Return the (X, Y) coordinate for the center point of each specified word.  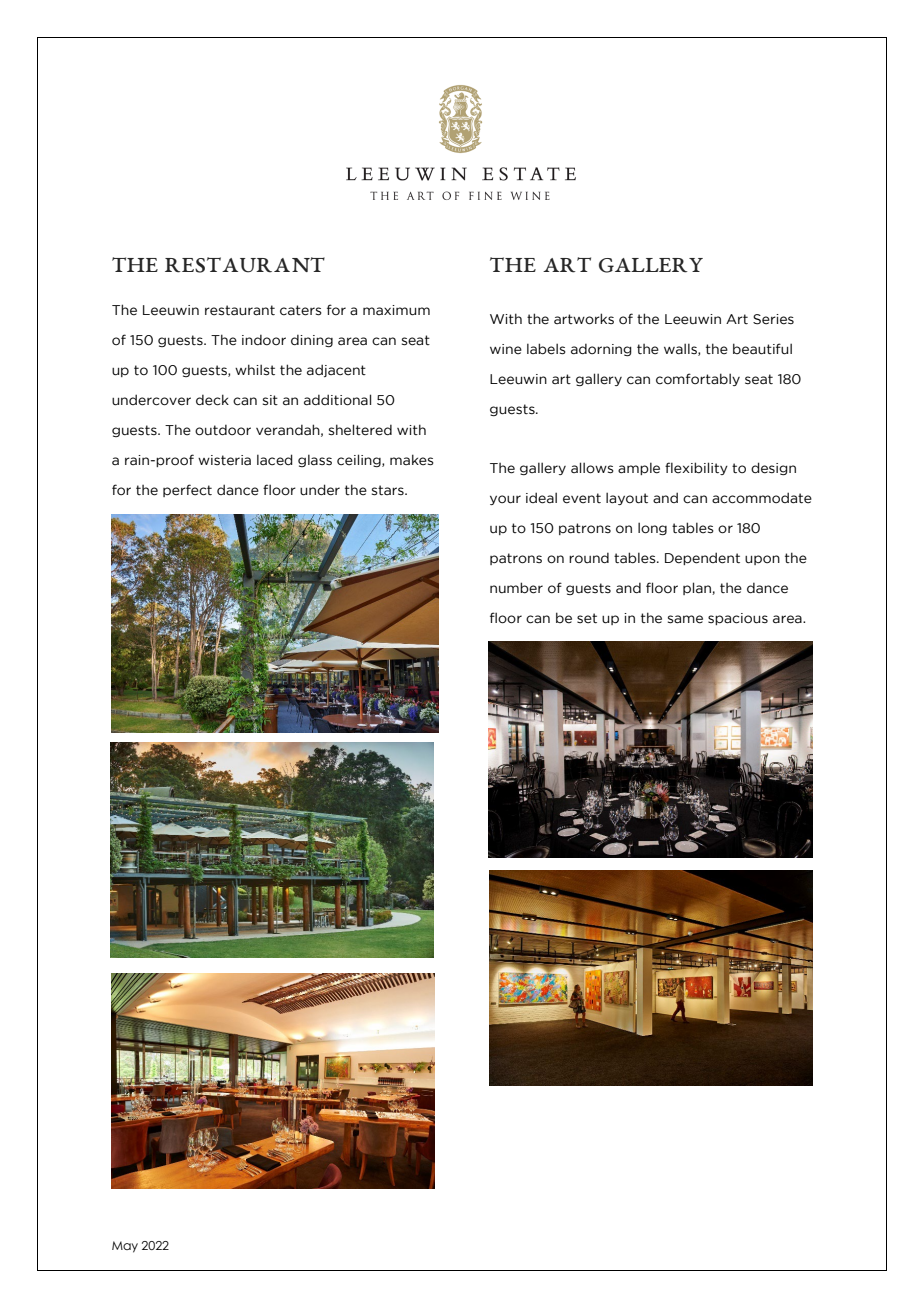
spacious (738, 619)
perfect (187, 490)
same (685, 619)
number (516, 588)
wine (506, 349)
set (587, 618)
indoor (264, 340)
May (125, 1247)
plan (698, 588)
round (589, 558)
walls (681, 349)
